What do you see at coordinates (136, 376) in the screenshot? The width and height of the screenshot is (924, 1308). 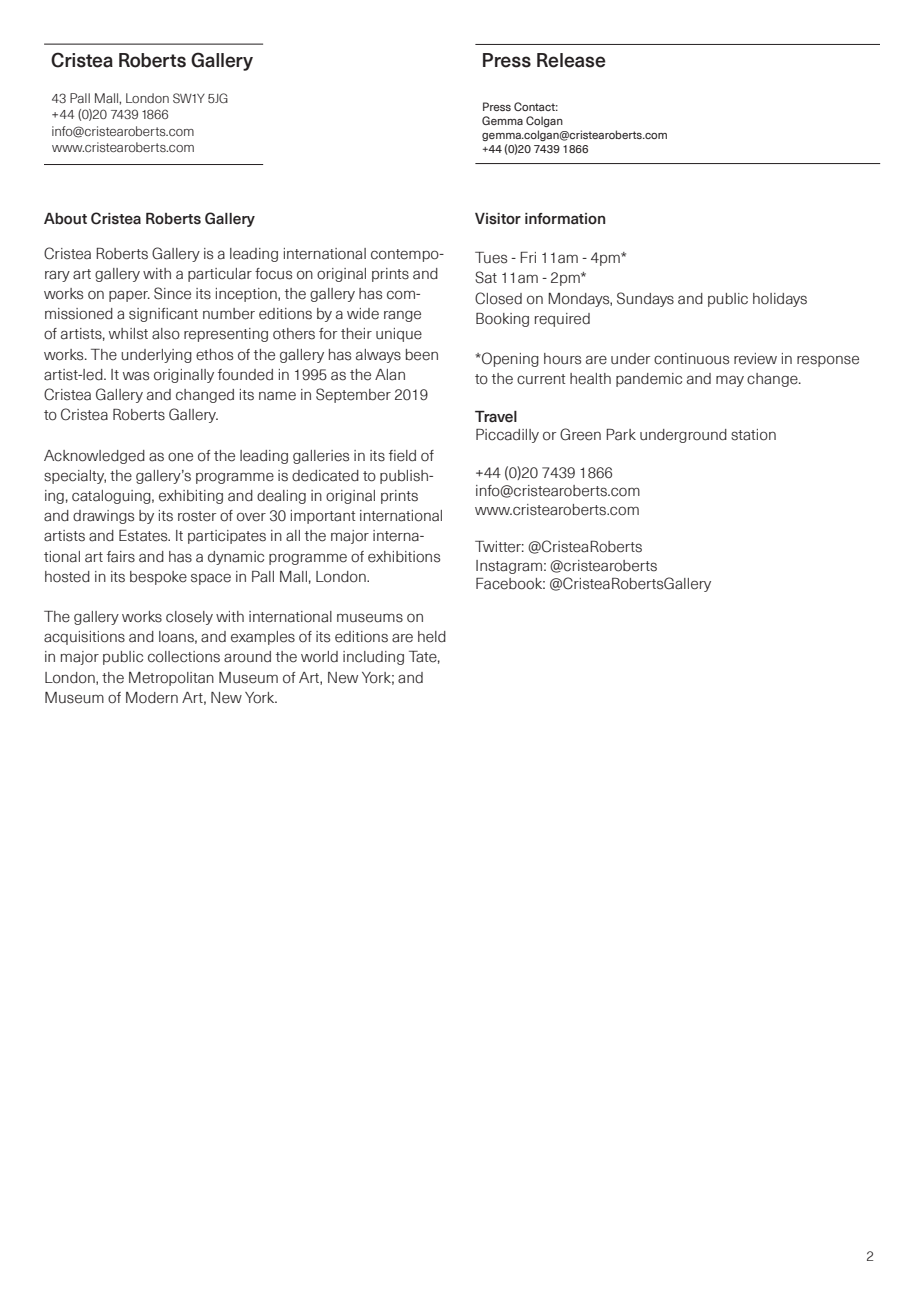 I see `was` at bounding box center [136, 376].
